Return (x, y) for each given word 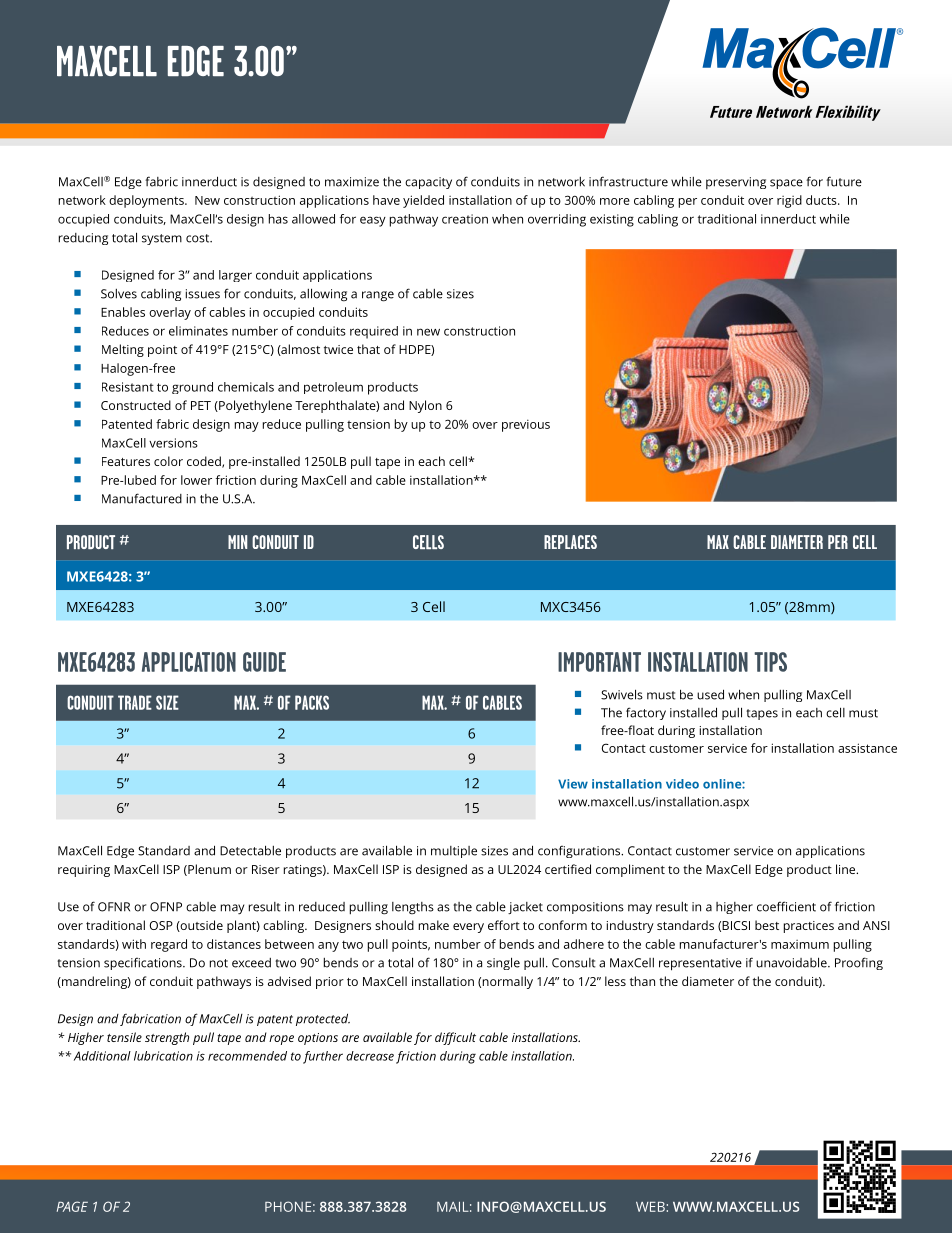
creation (465, 219)
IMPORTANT (599, 662)
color (168, 461)
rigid (789, 201)
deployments (147, 201)
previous (526, 425)
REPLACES (570, 542)
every (468, 928)
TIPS (770, 662)
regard (169, 945)
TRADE (135, 702)
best (767, 925)
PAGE (72, 1206)
